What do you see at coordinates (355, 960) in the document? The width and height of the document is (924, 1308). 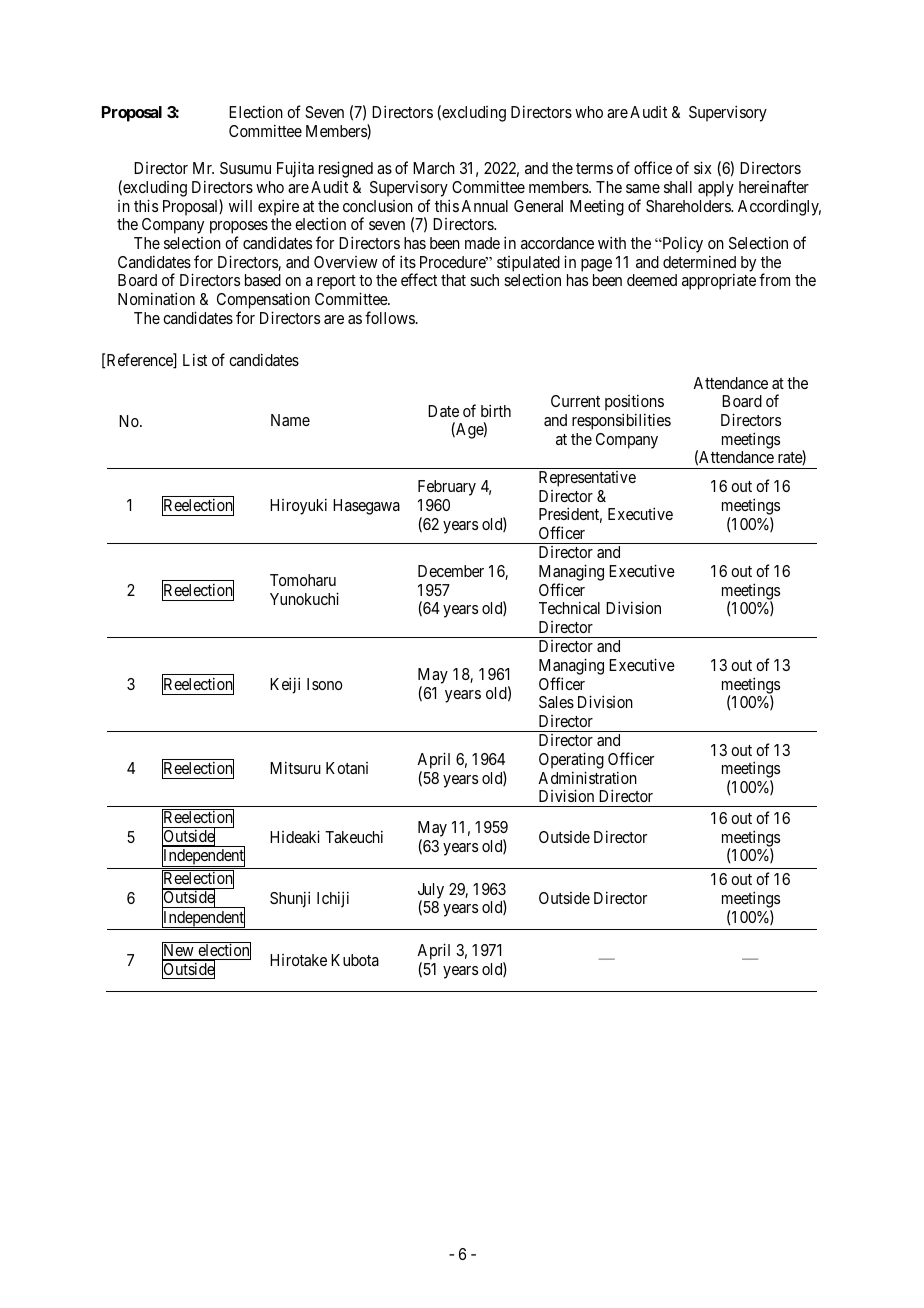 I see `Kubota` at bounding box center [355, 960].
